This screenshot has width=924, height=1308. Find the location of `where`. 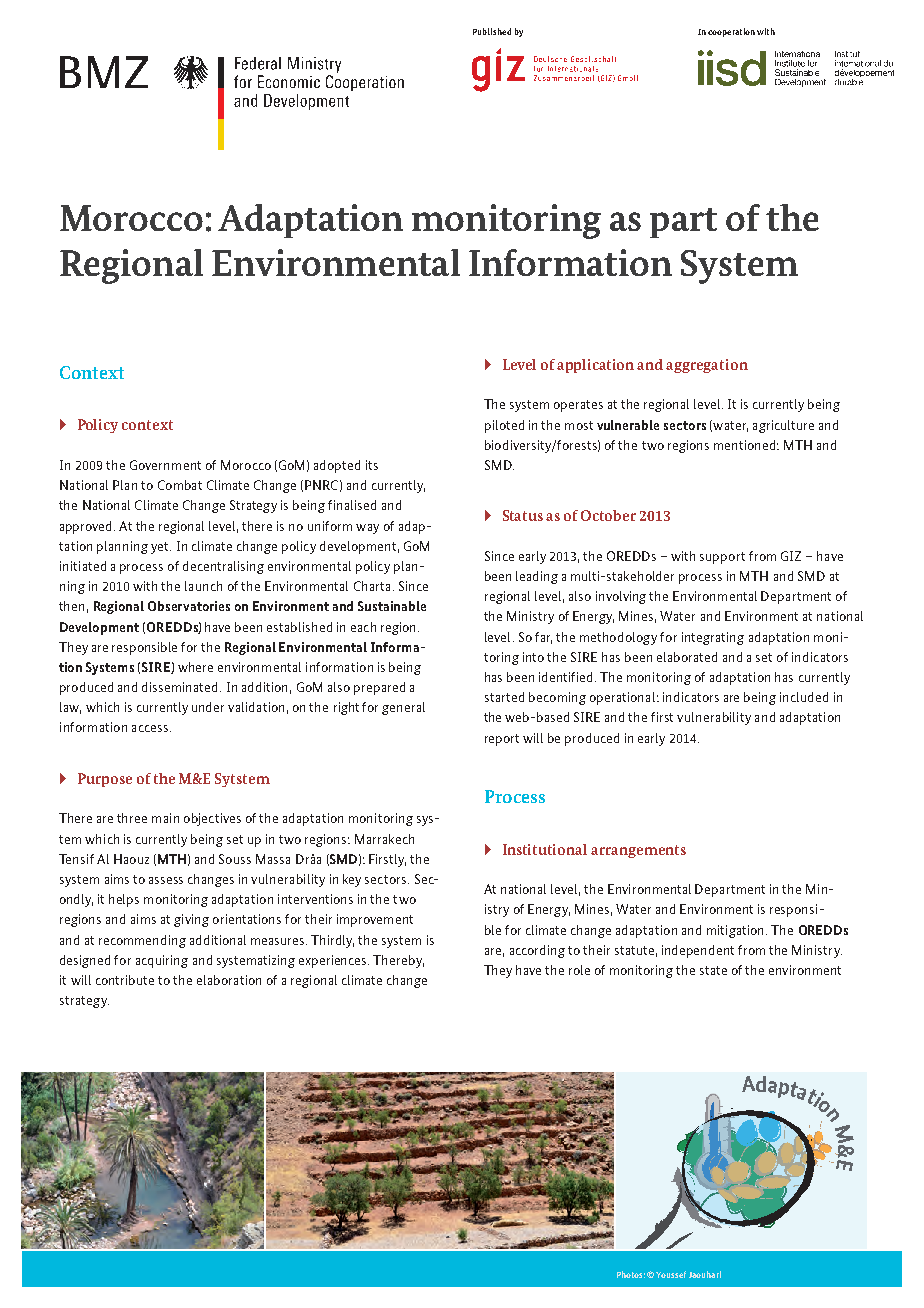

where is located at coordinates (195, 667).
